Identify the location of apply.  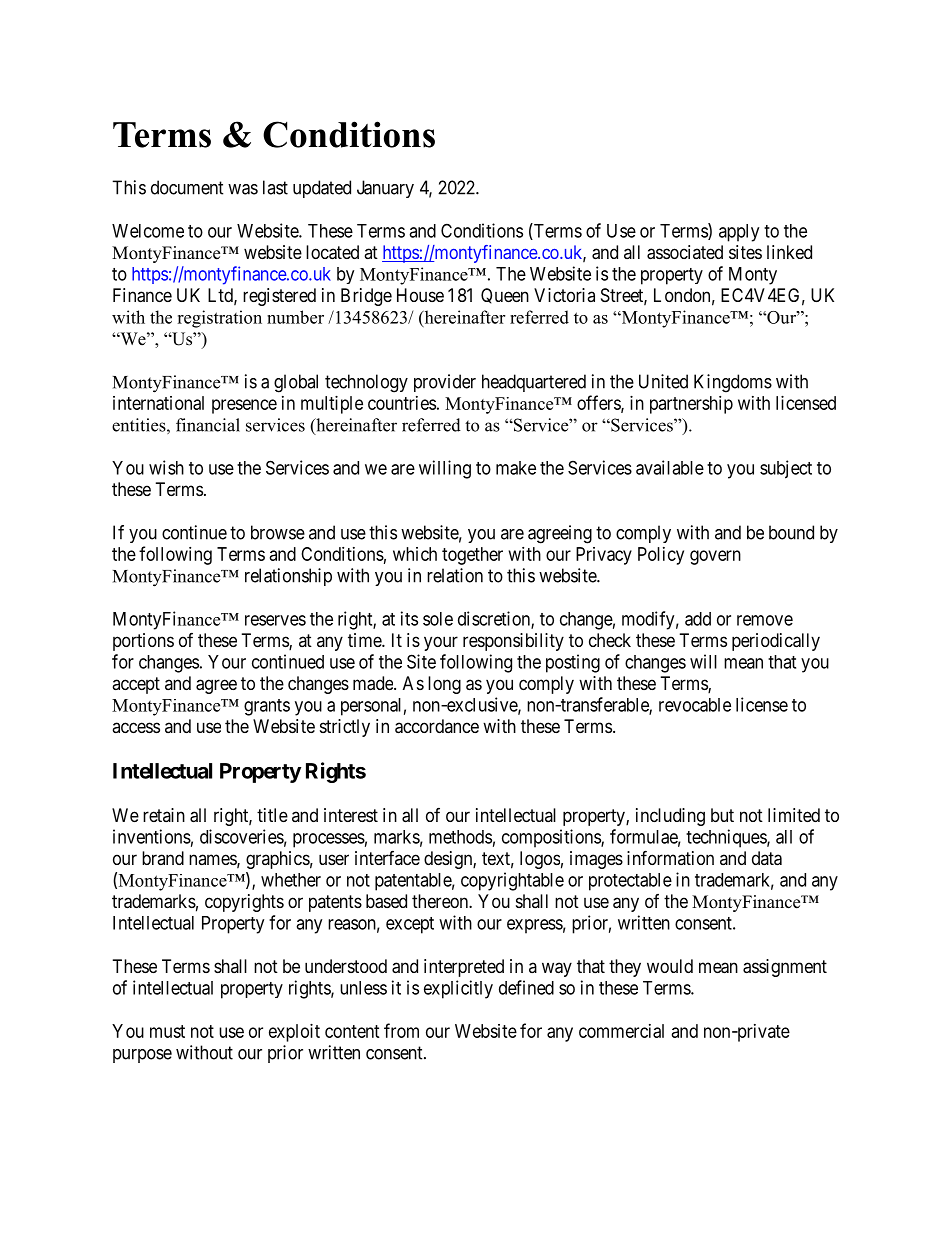
(739, 233).
